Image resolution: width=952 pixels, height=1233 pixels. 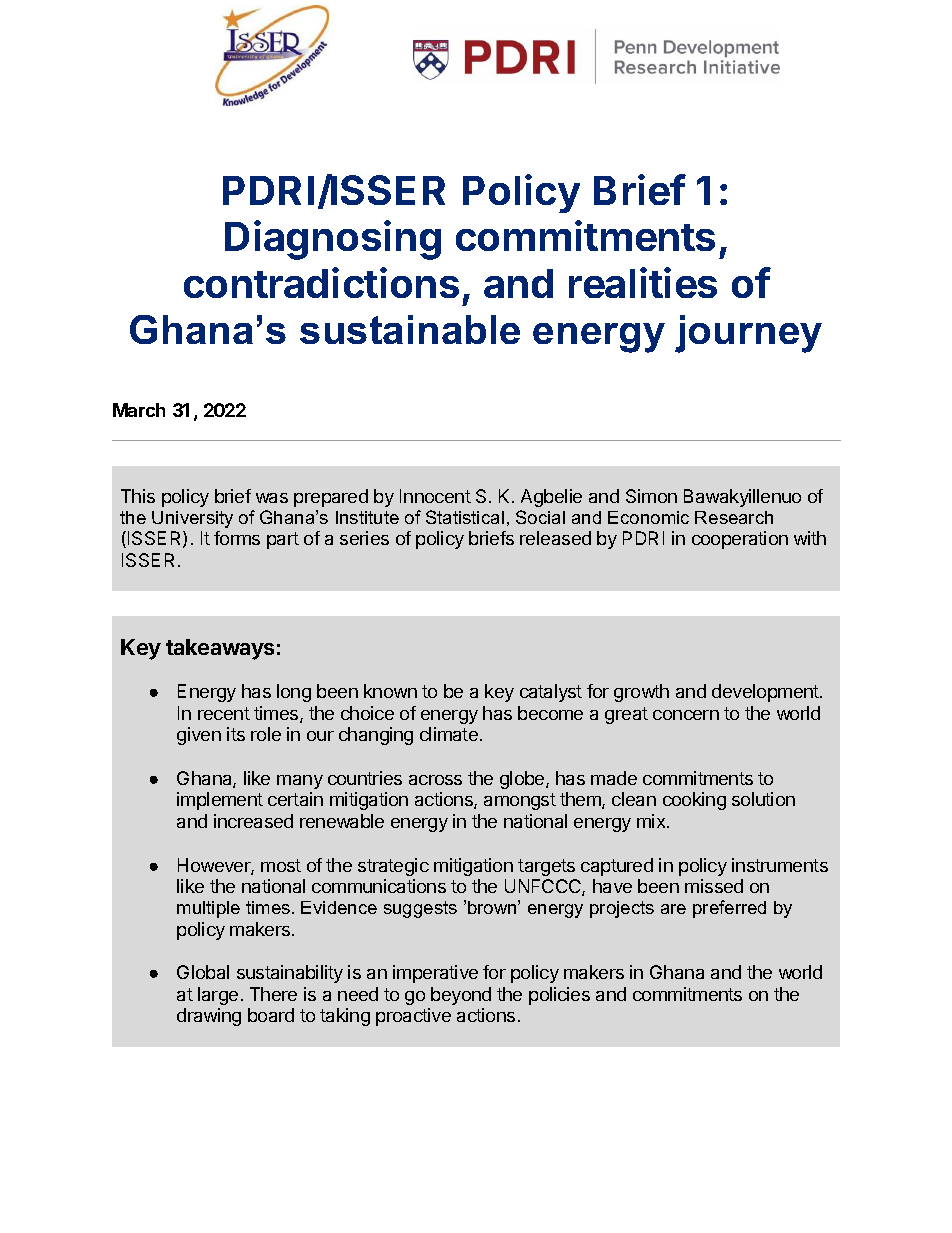 What do you see at coordinates (465, 517) in the document?
I see `Statistical` at bounding box center [465, 517].
